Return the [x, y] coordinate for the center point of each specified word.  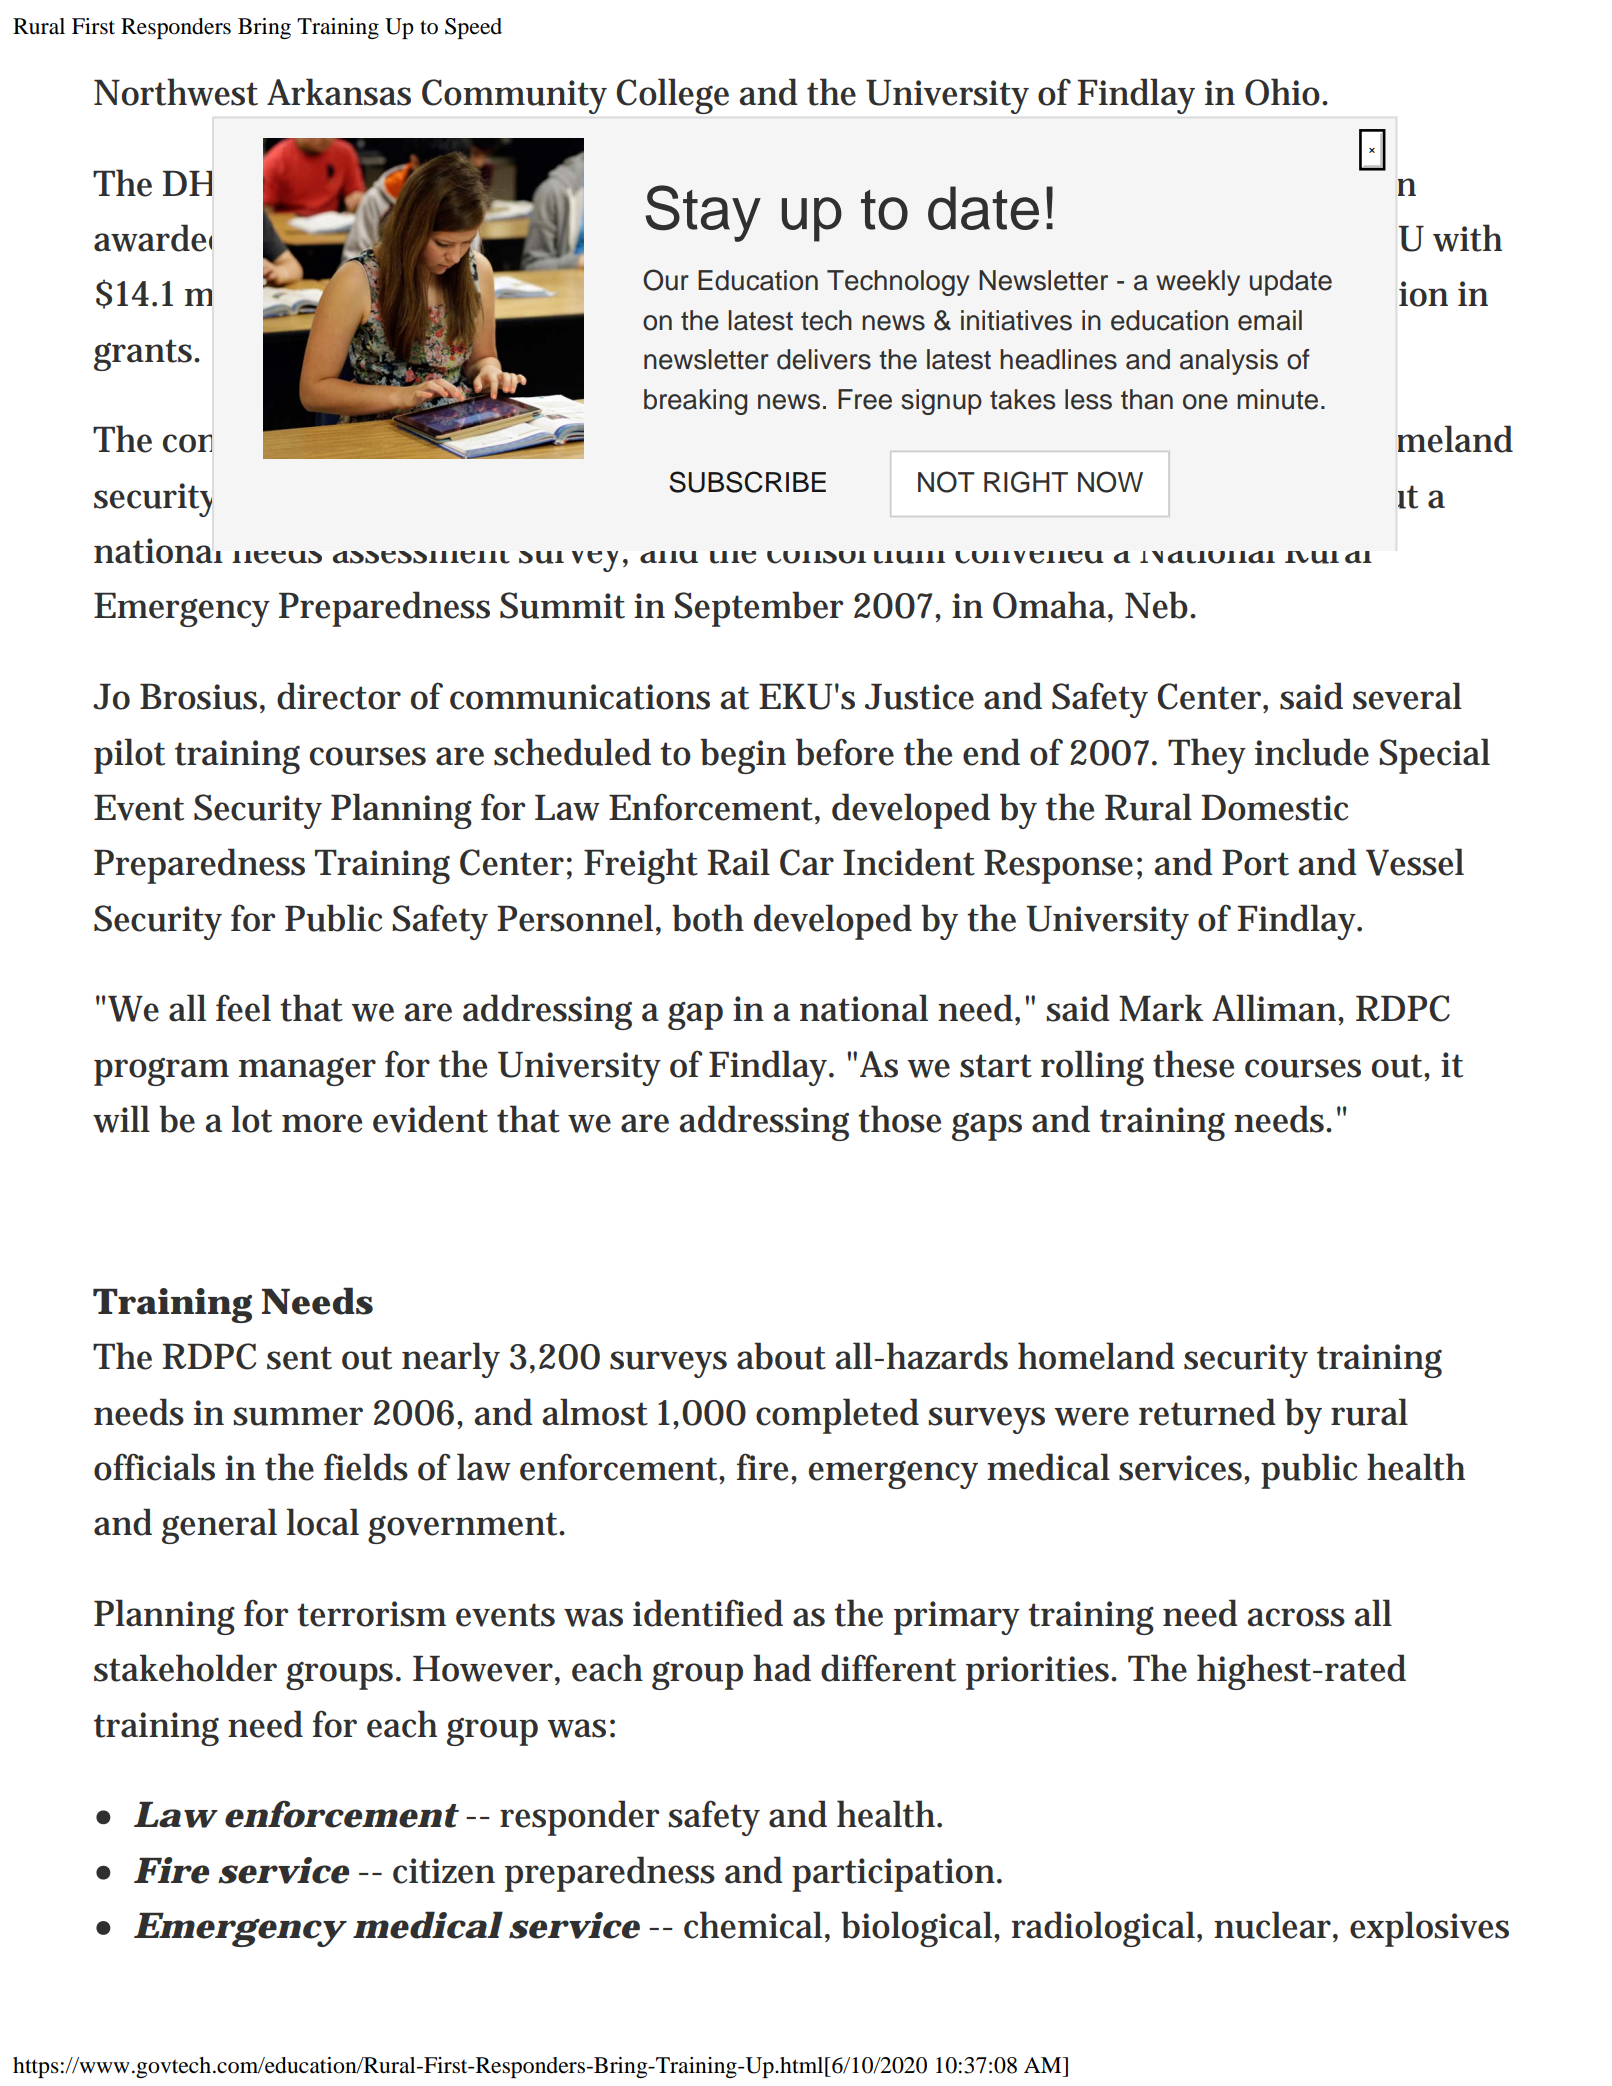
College [673, 96]
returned [1207, 1412]
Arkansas [339, 92]
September [759, 609]
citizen [444, 1871]
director [339, 696]
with [1467, 238]
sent [299, 1358]
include [1312, 752]
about [781, 1356]
